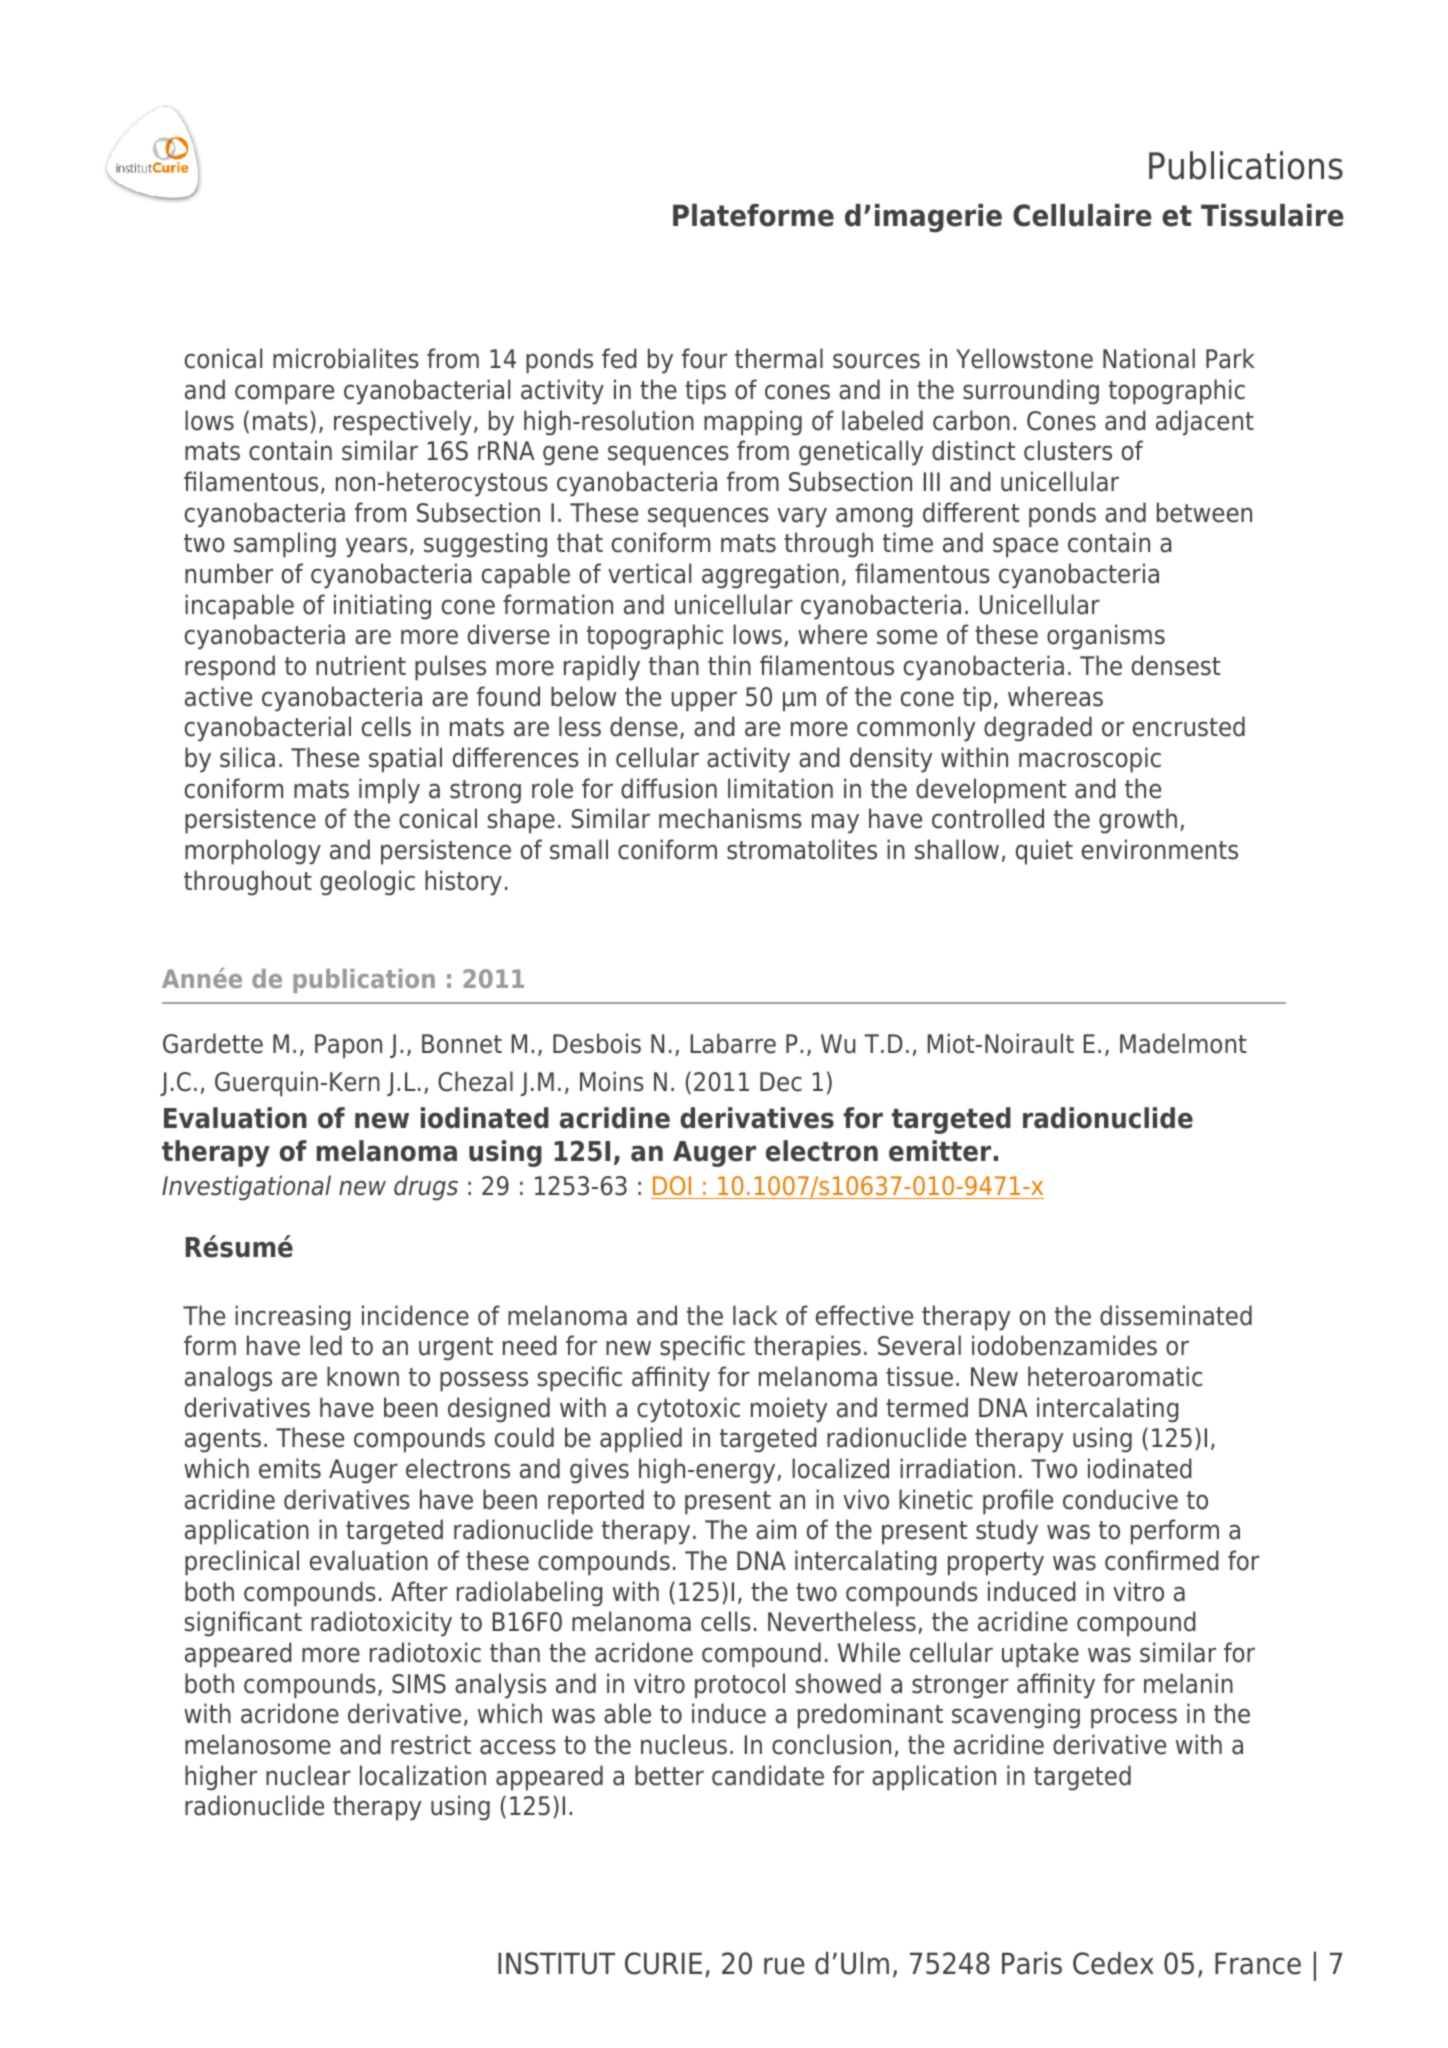 The height and width of the screenshot is (2048, 1448). Describe the element at coordinates (781, 1082) in the screenshot. I see `Dec` at that location.
